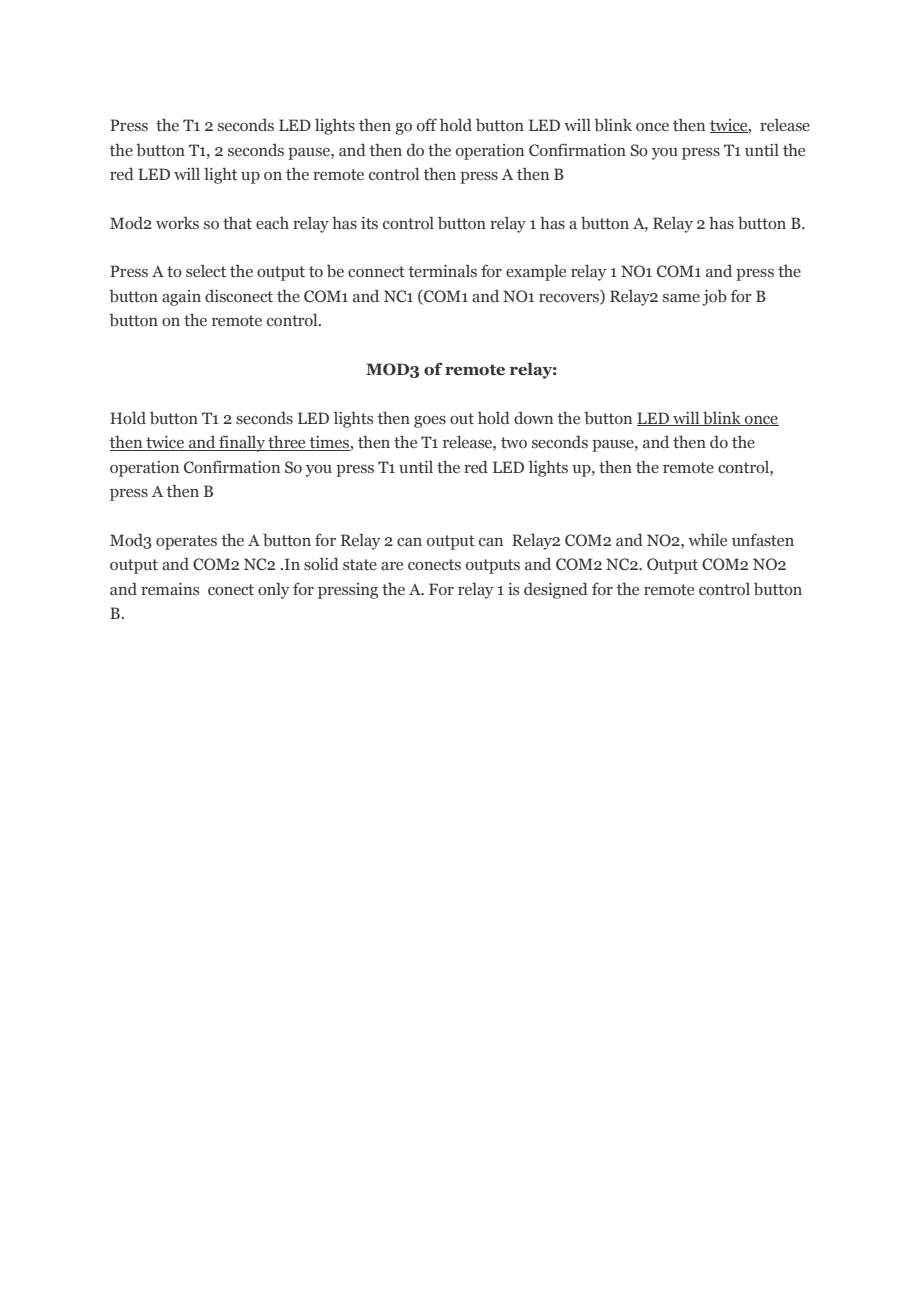  I want to click on example, so click(536, 272).
